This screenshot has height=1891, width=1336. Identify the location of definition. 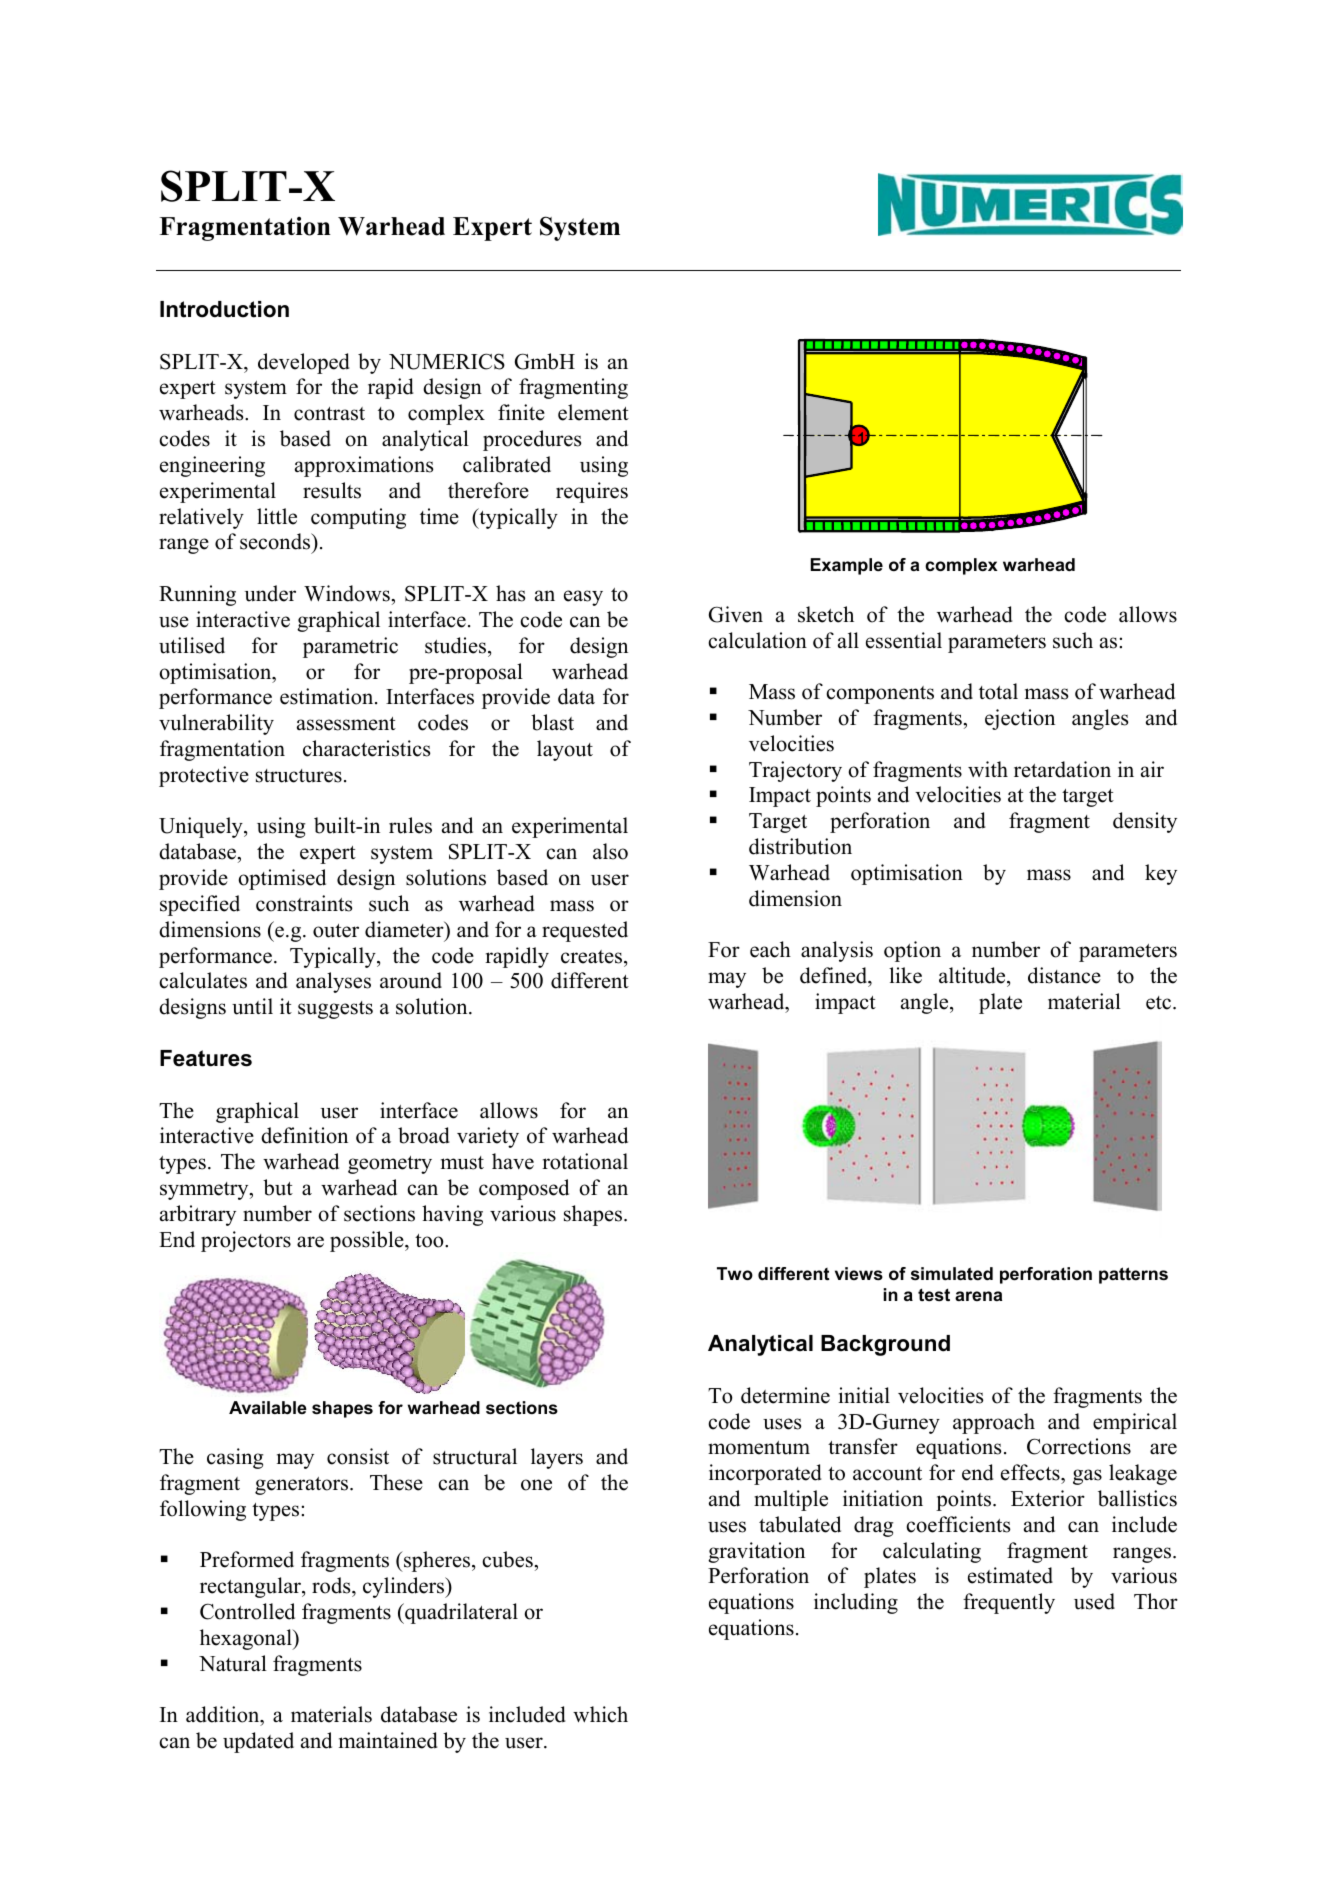
(304, 1135).
